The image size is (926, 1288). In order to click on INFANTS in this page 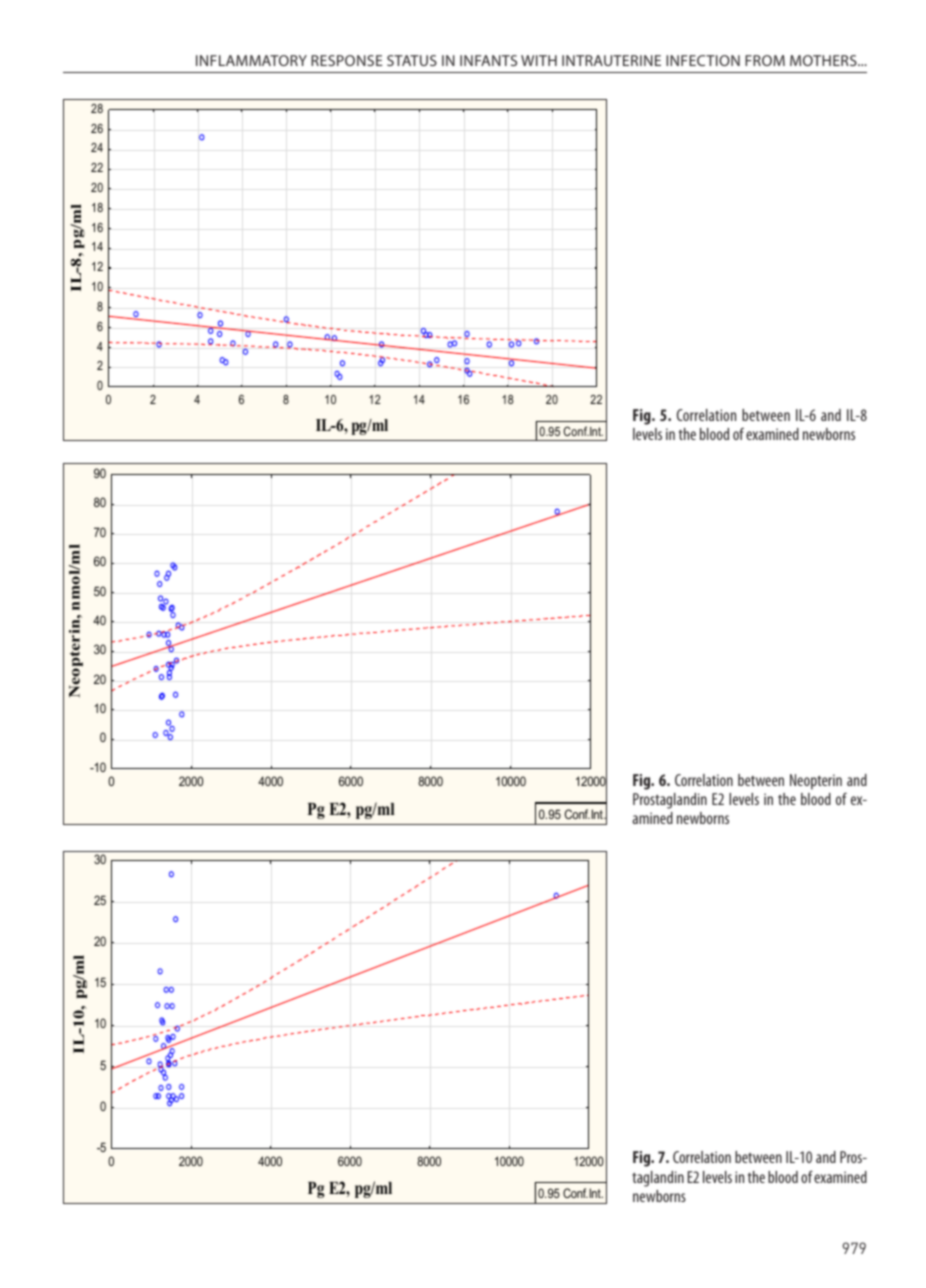, I will do `click(488, 60)`.
